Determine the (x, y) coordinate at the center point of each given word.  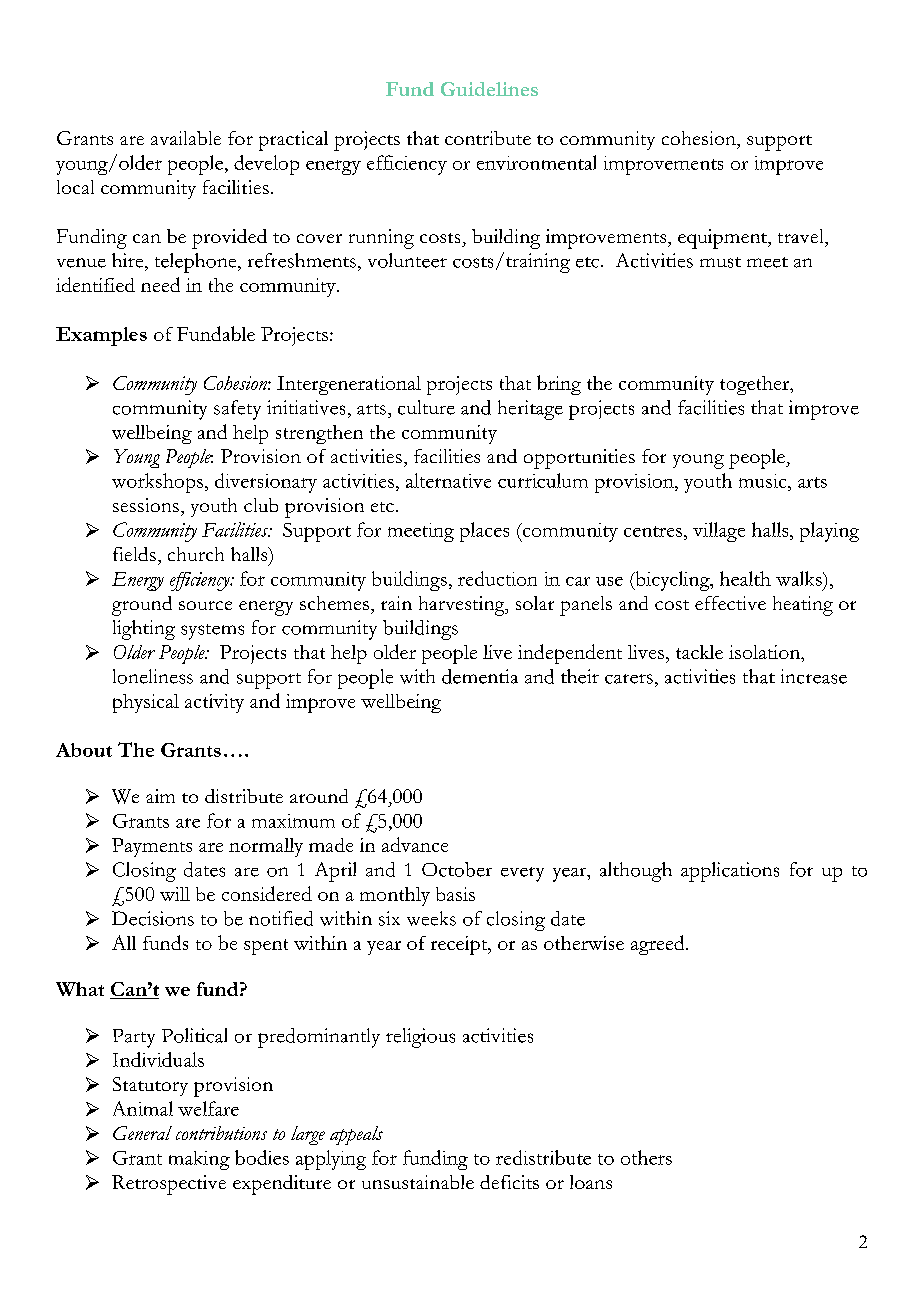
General (142, 1133)
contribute (488, 138)
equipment (723, 239)
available (186, 138)
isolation (765, 652)
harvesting (463, 606)
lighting (144, 630)
